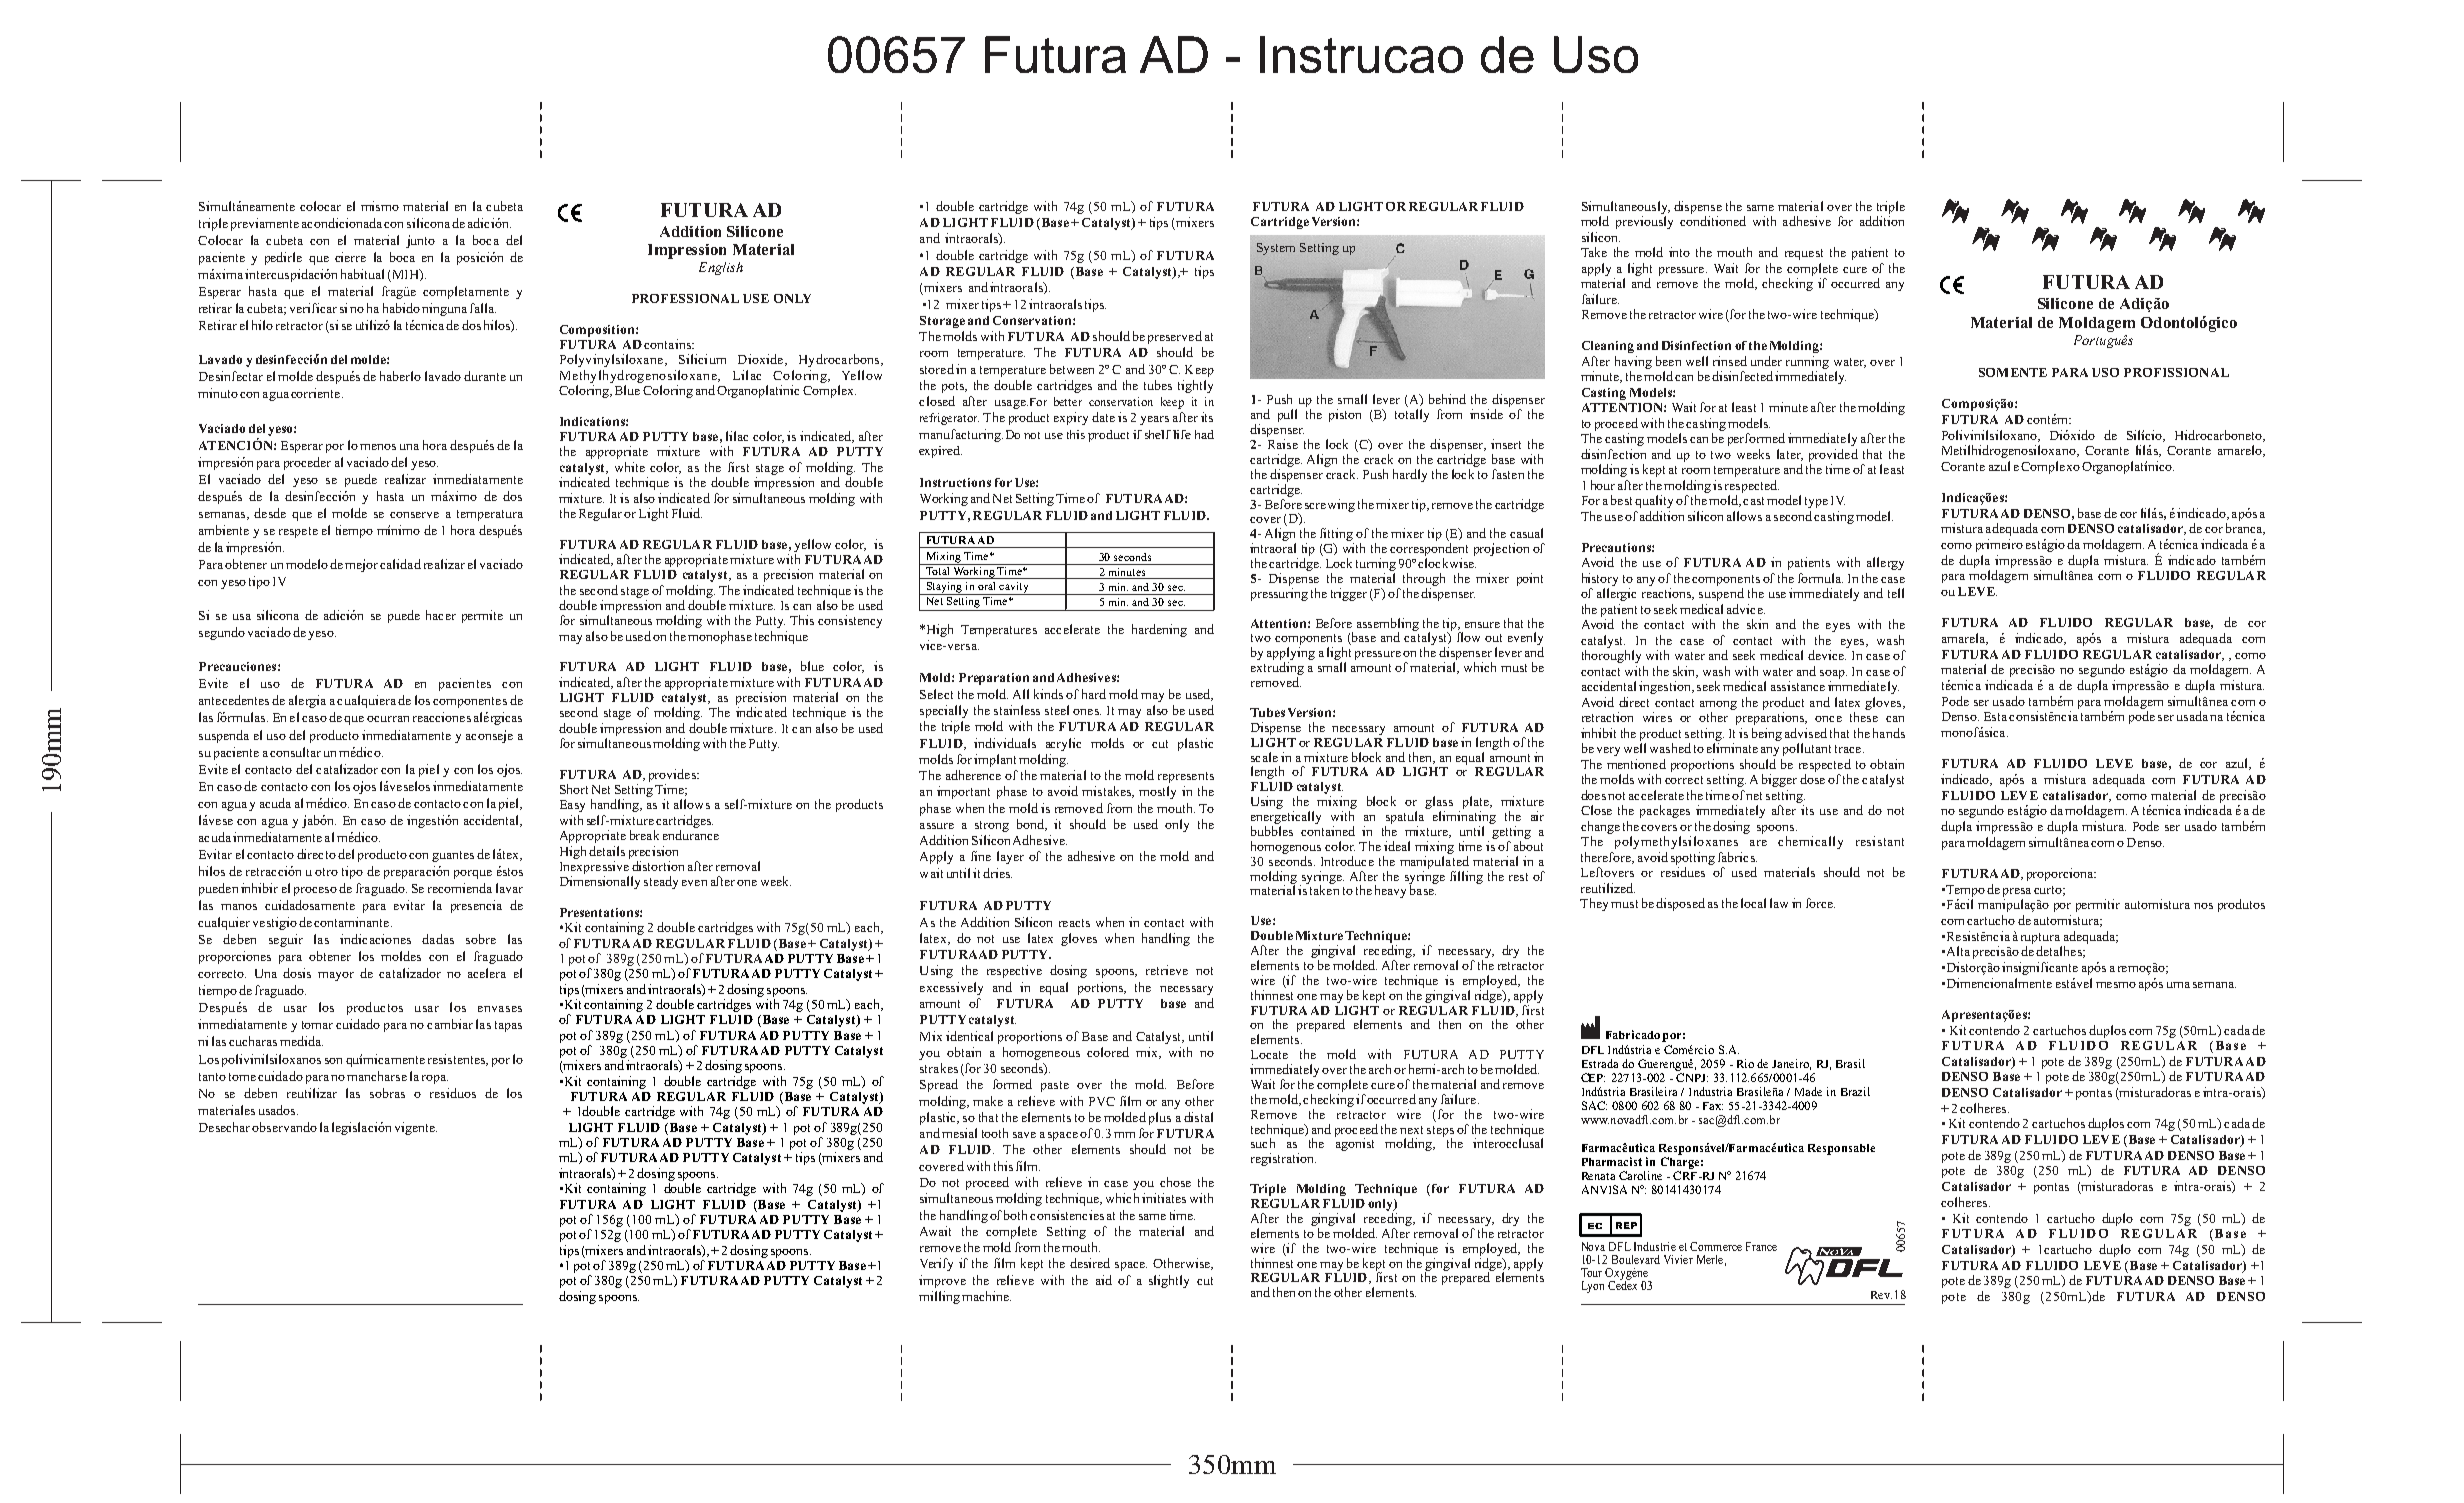 The width and height of the screenshot is (2464, 1503). Describe the element at coordinates (936, 1264) in the screenshot. I see `Verify` at that location.
